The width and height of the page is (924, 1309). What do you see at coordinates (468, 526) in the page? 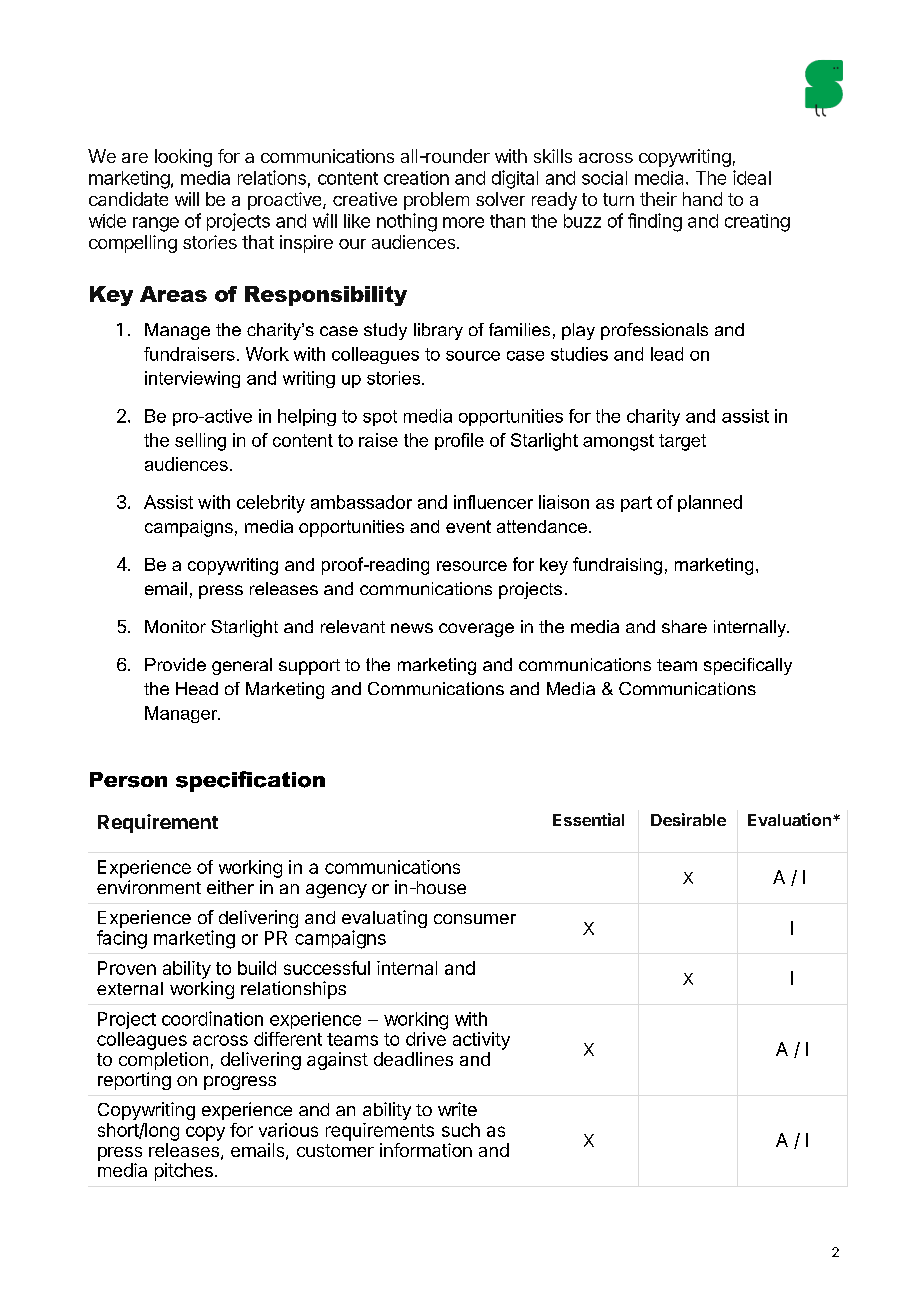
I see `event` at bounding box center [468, 526].
